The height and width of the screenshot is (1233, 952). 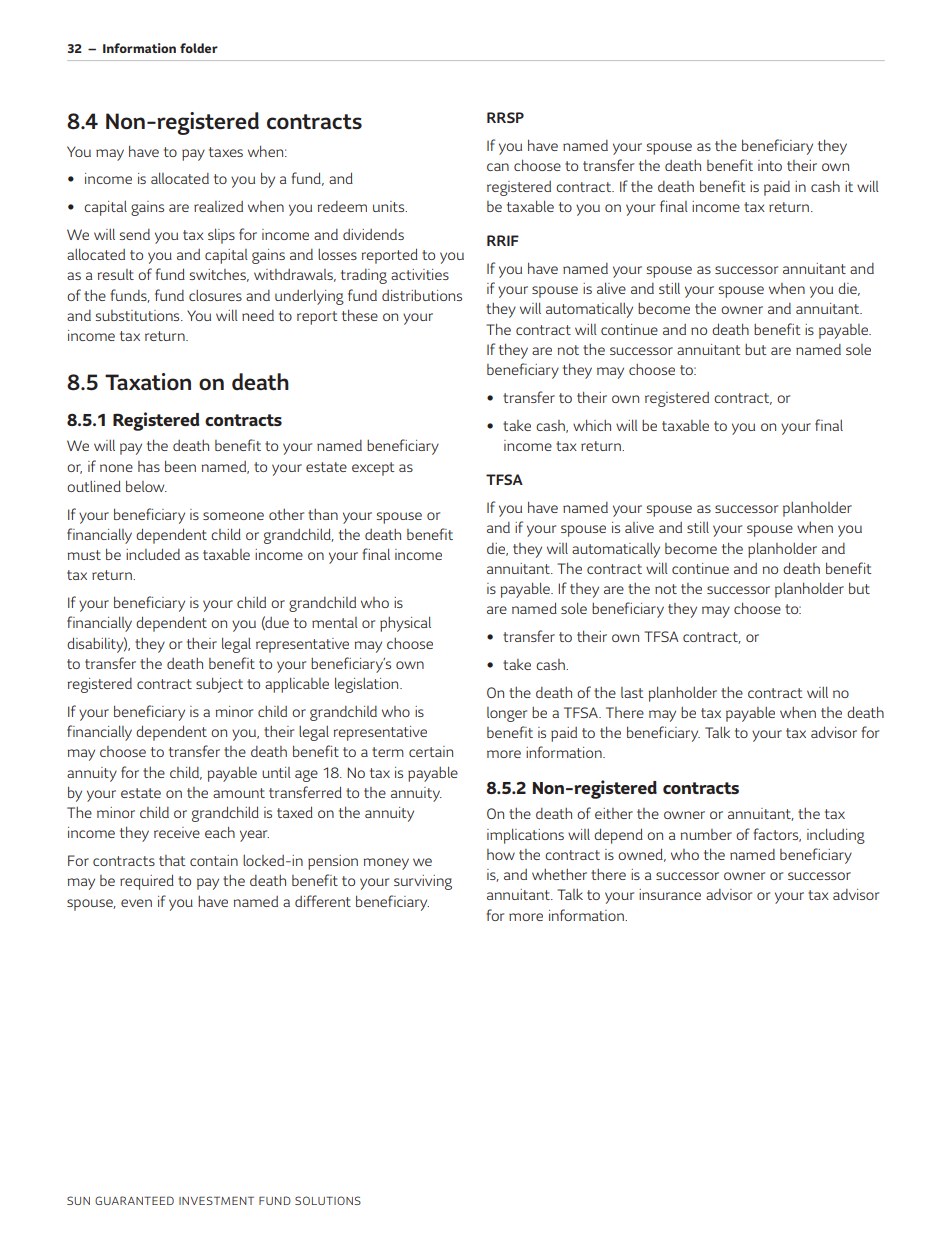 I want to click on GUARANTEED, so click(x=134, y=1200).
